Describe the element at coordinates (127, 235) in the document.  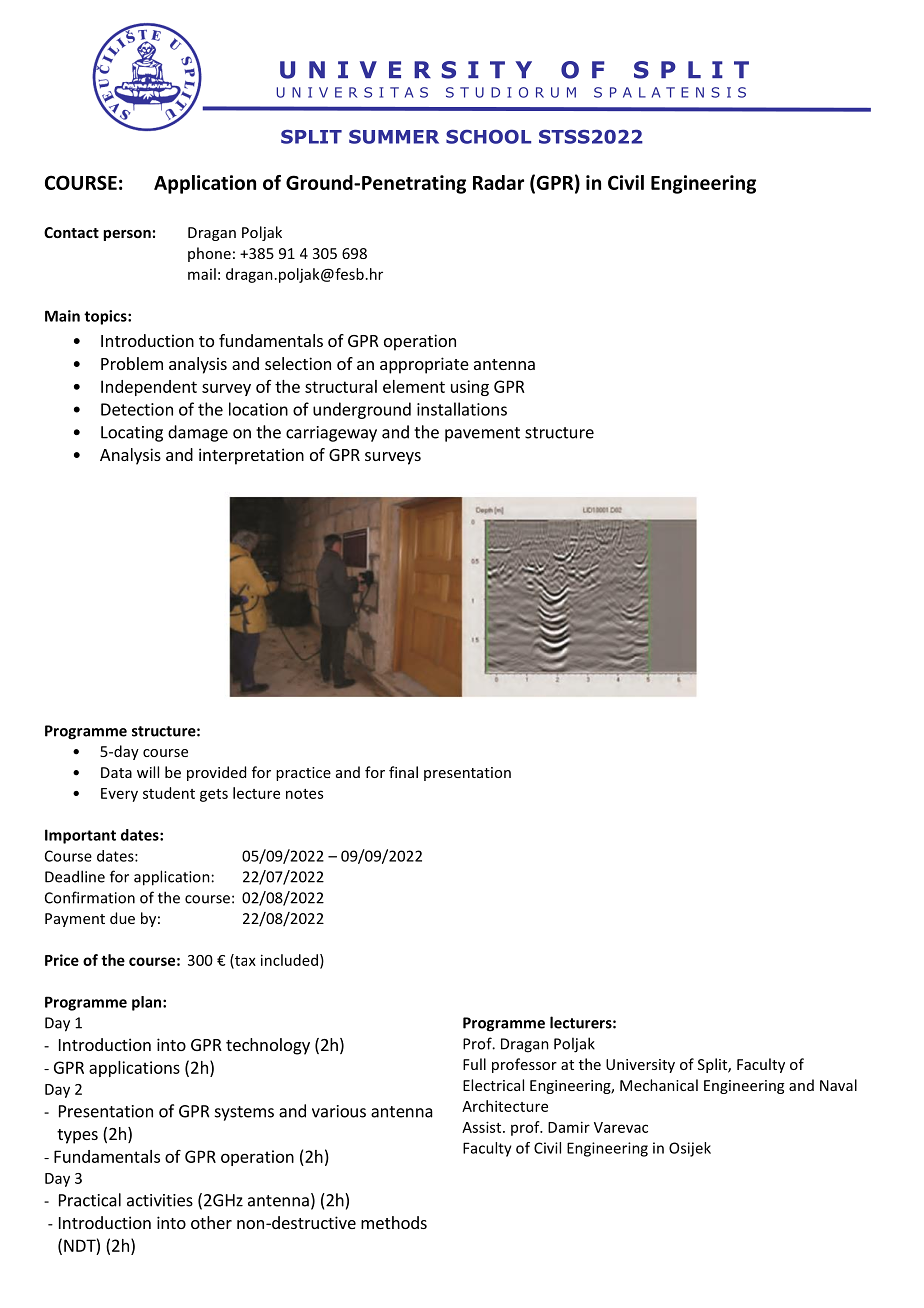
I see `person` at that location.
